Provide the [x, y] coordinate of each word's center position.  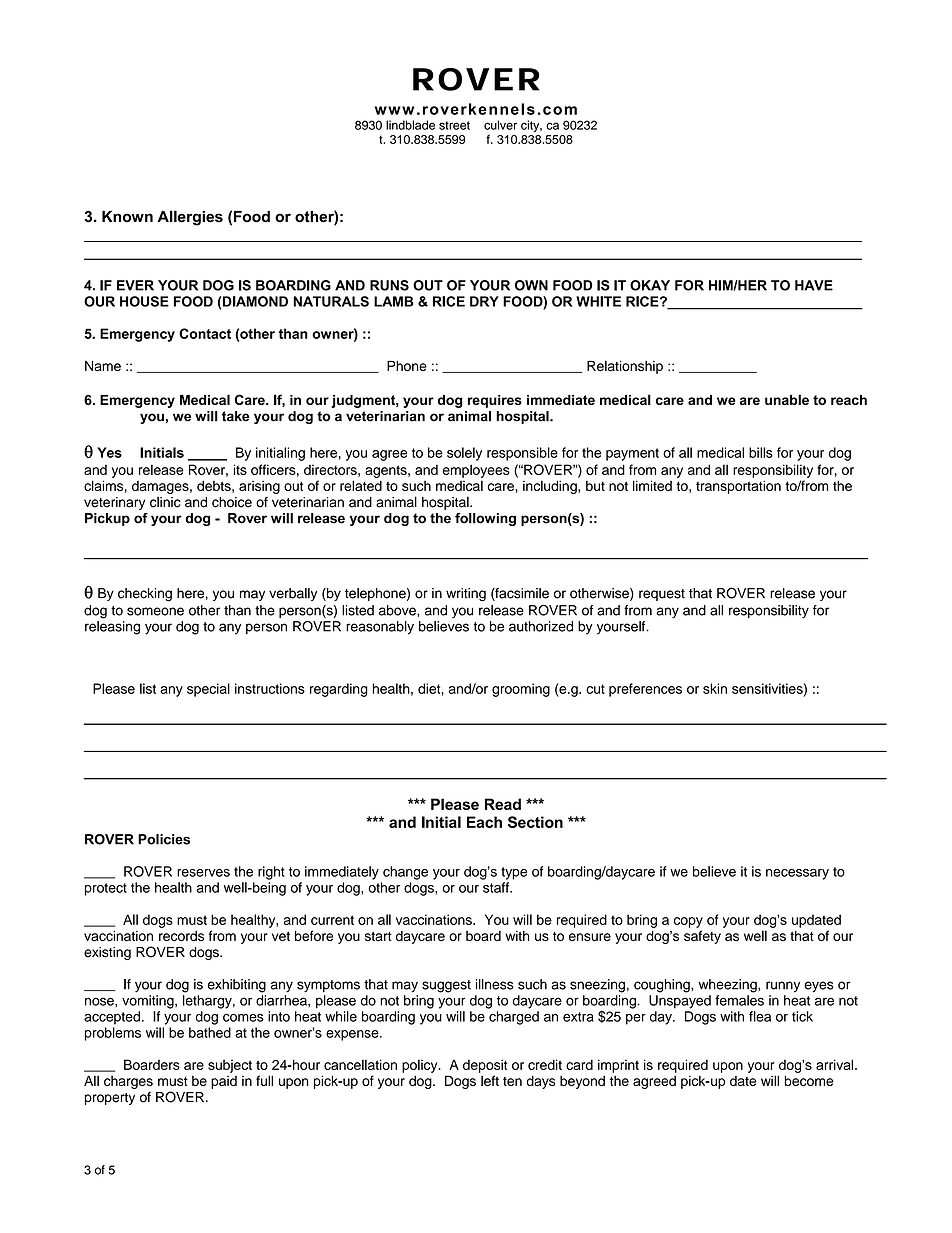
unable [787, 399]
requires [495, 401]
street [454, 125]
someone [155, 611]
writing [466, 595]
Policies [164, 839]
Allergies [190, 218]
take [235, 416]
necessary [797, 874]
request [662, 595]
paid [224, 1082]
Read [503, 804]
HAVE [814, 285]
